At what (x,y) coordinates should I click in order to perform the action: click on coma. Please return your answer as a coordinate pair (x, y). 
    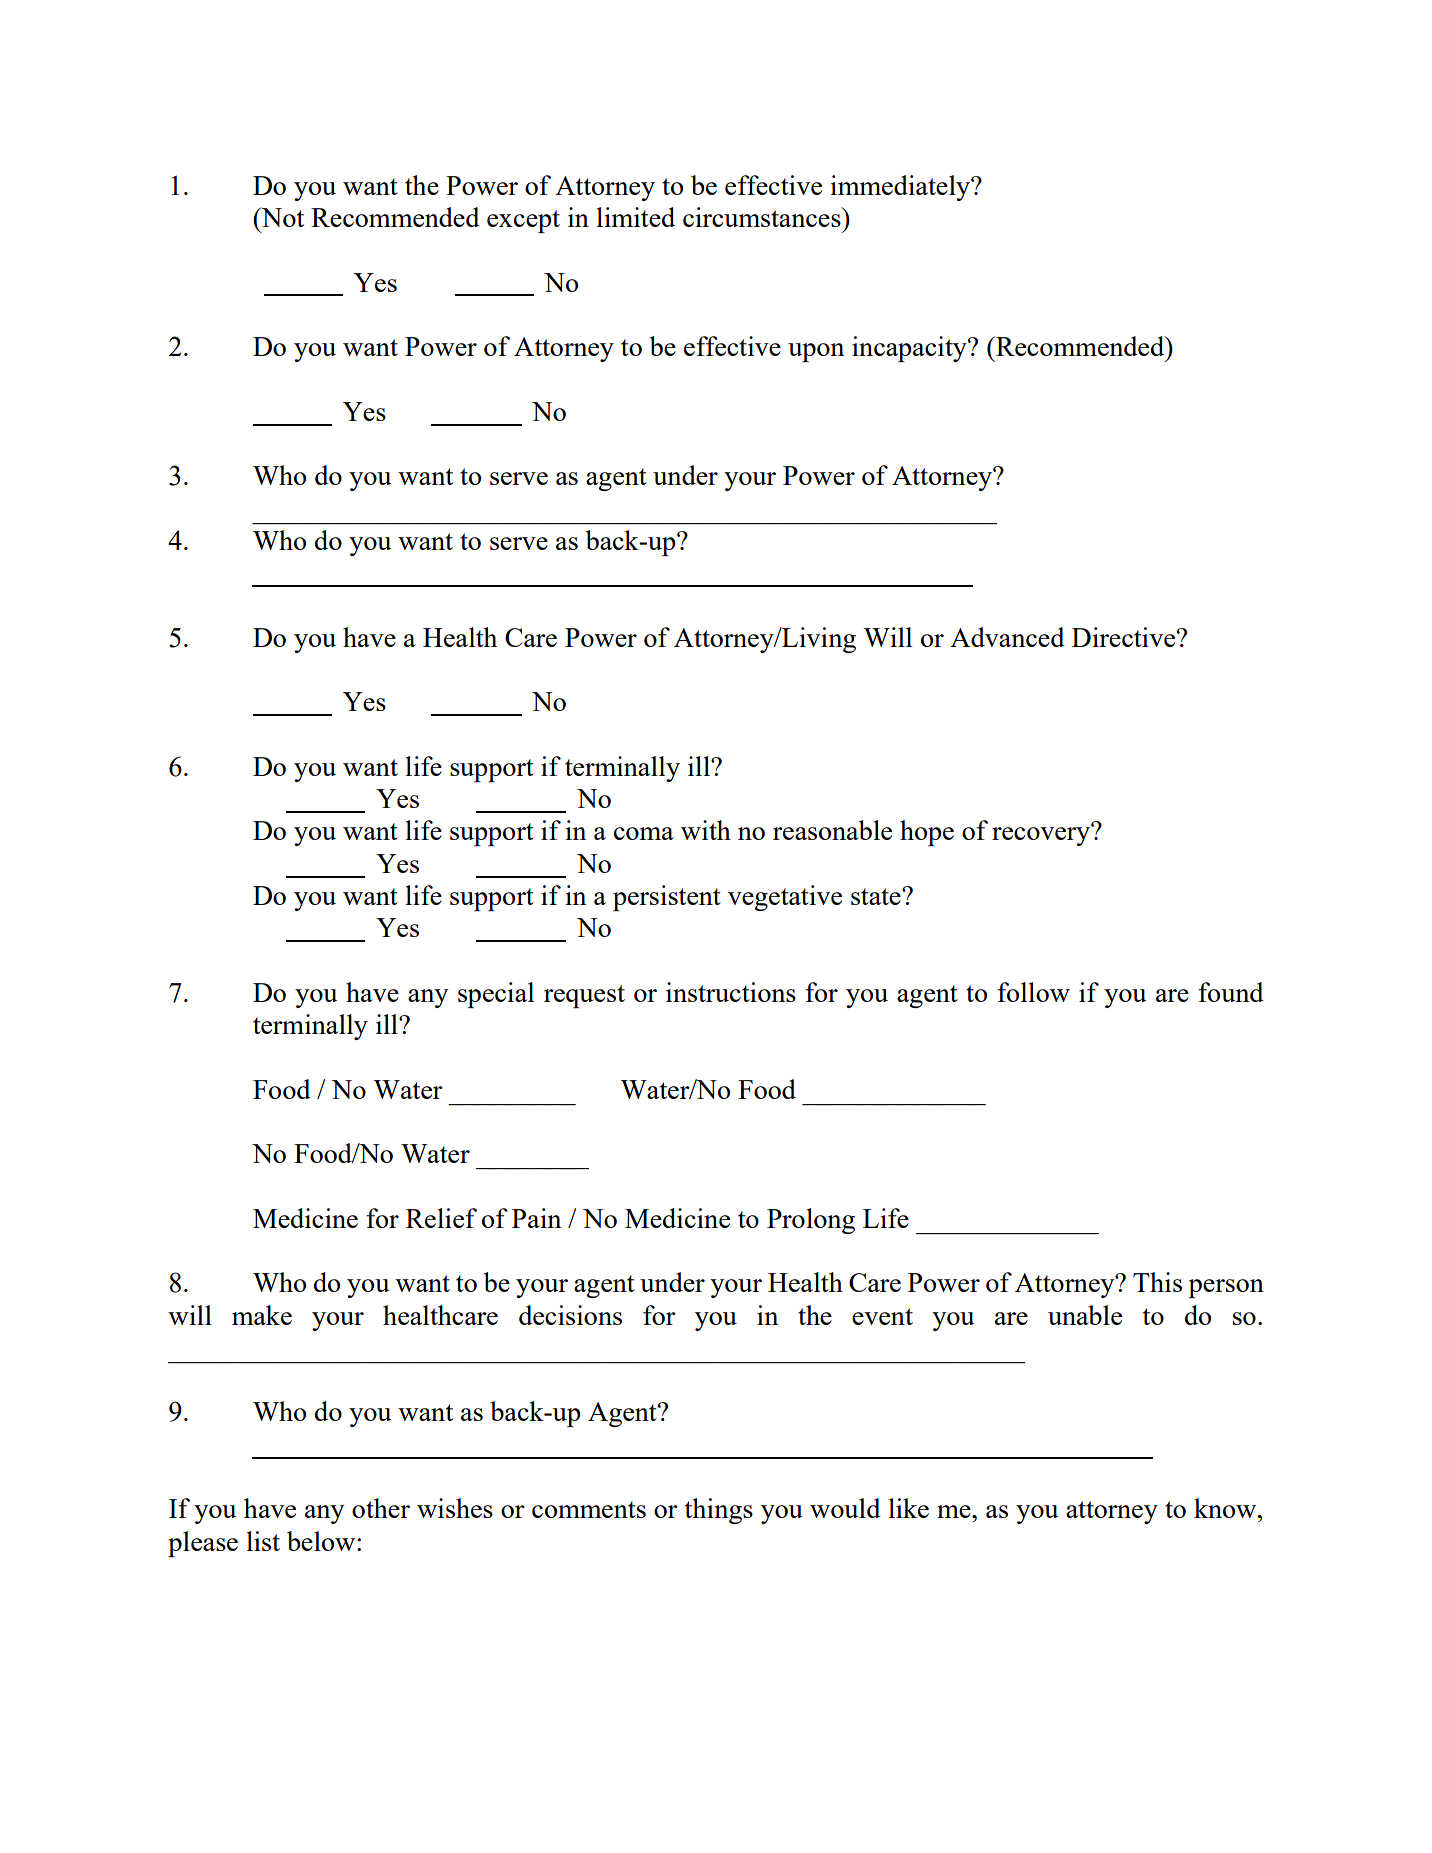
    Looking at the image, I should click on (644, 833).
